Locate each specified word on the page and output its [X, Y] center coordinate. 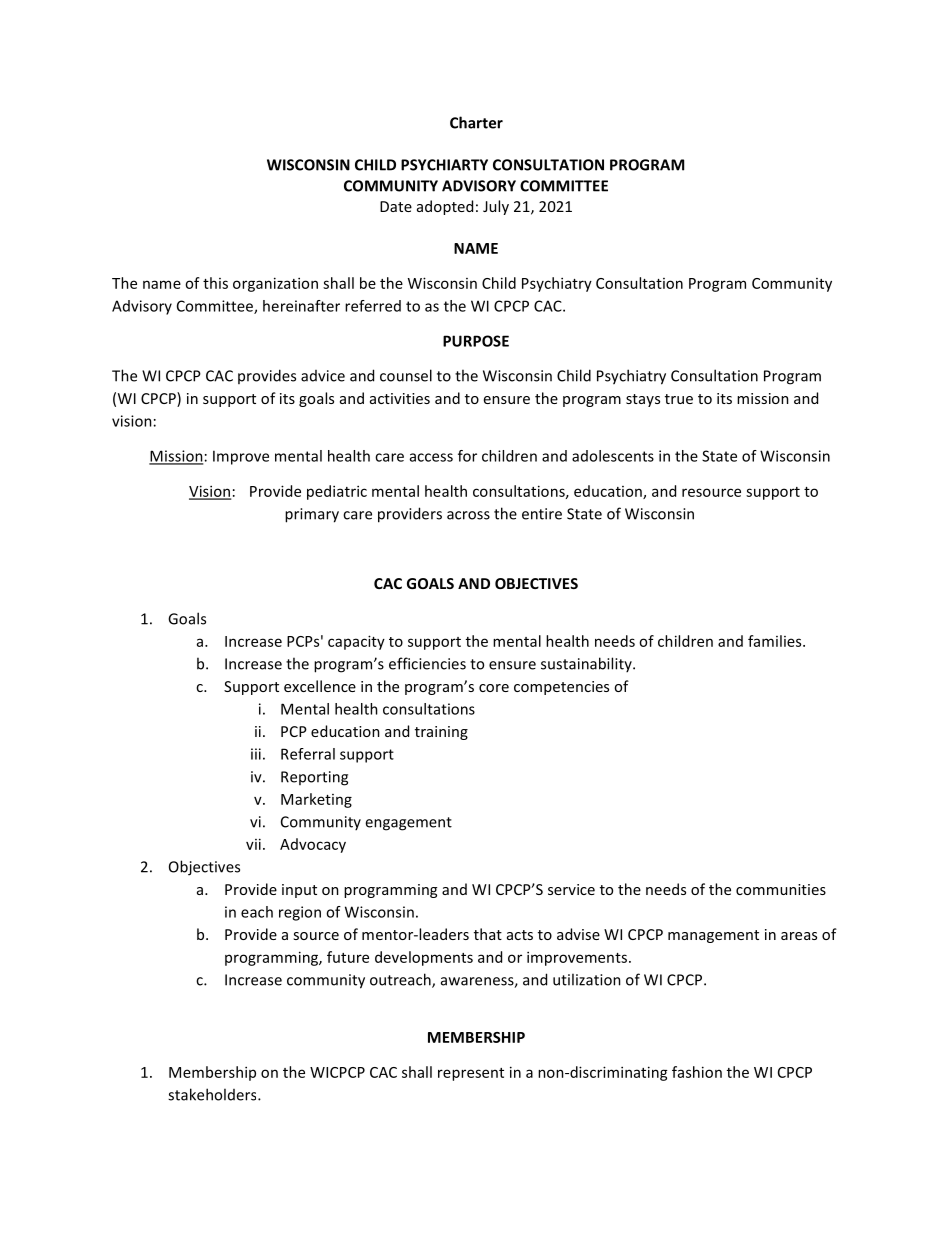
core [494, 688]
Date [396, 206]
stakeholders [213, 1094]
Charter [476, 122]
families [776, 641]
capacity [356, 642]
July [496, 207]
